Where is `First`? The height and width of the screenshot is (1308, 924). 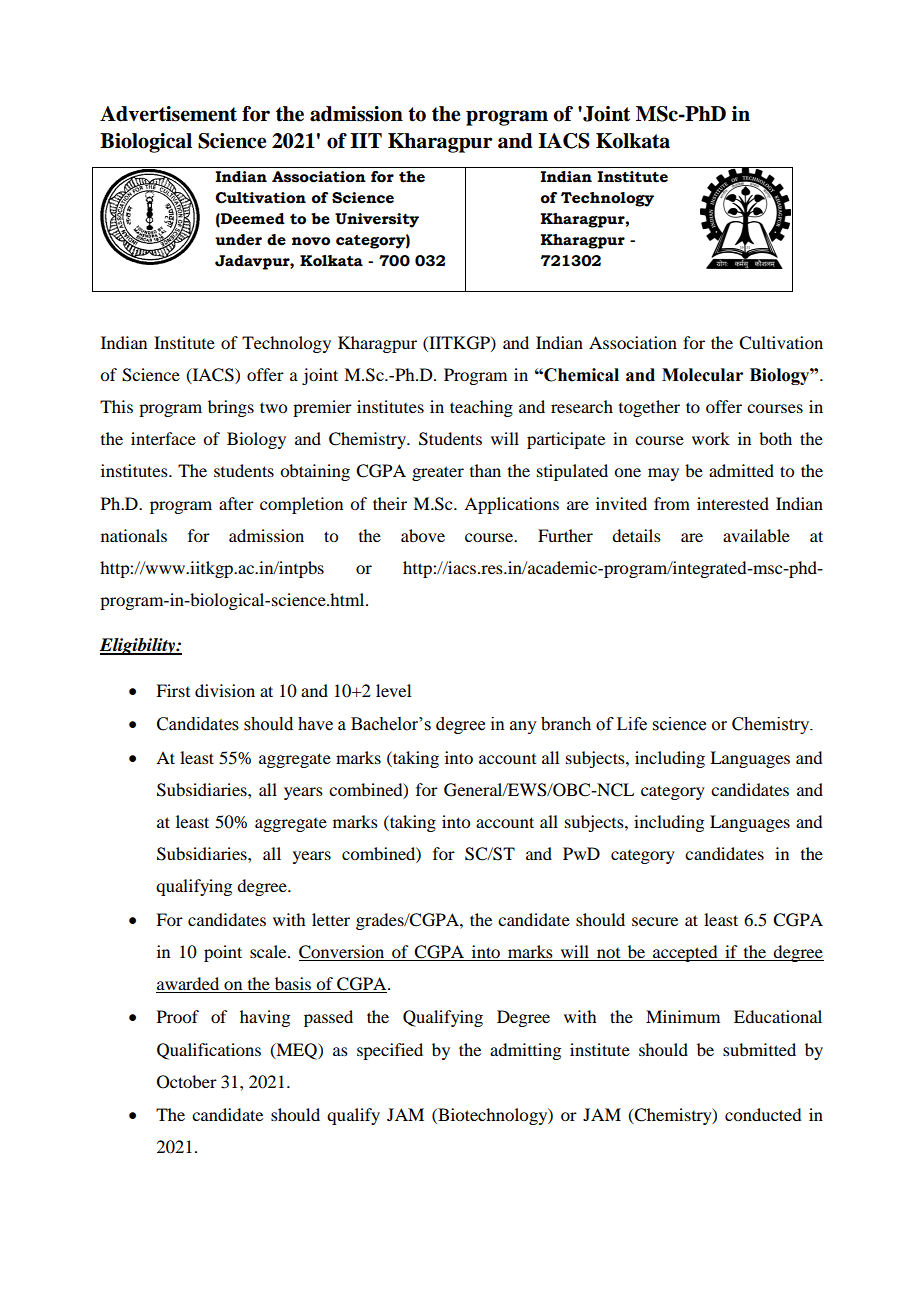
First is located at coordinates (173, 690).
